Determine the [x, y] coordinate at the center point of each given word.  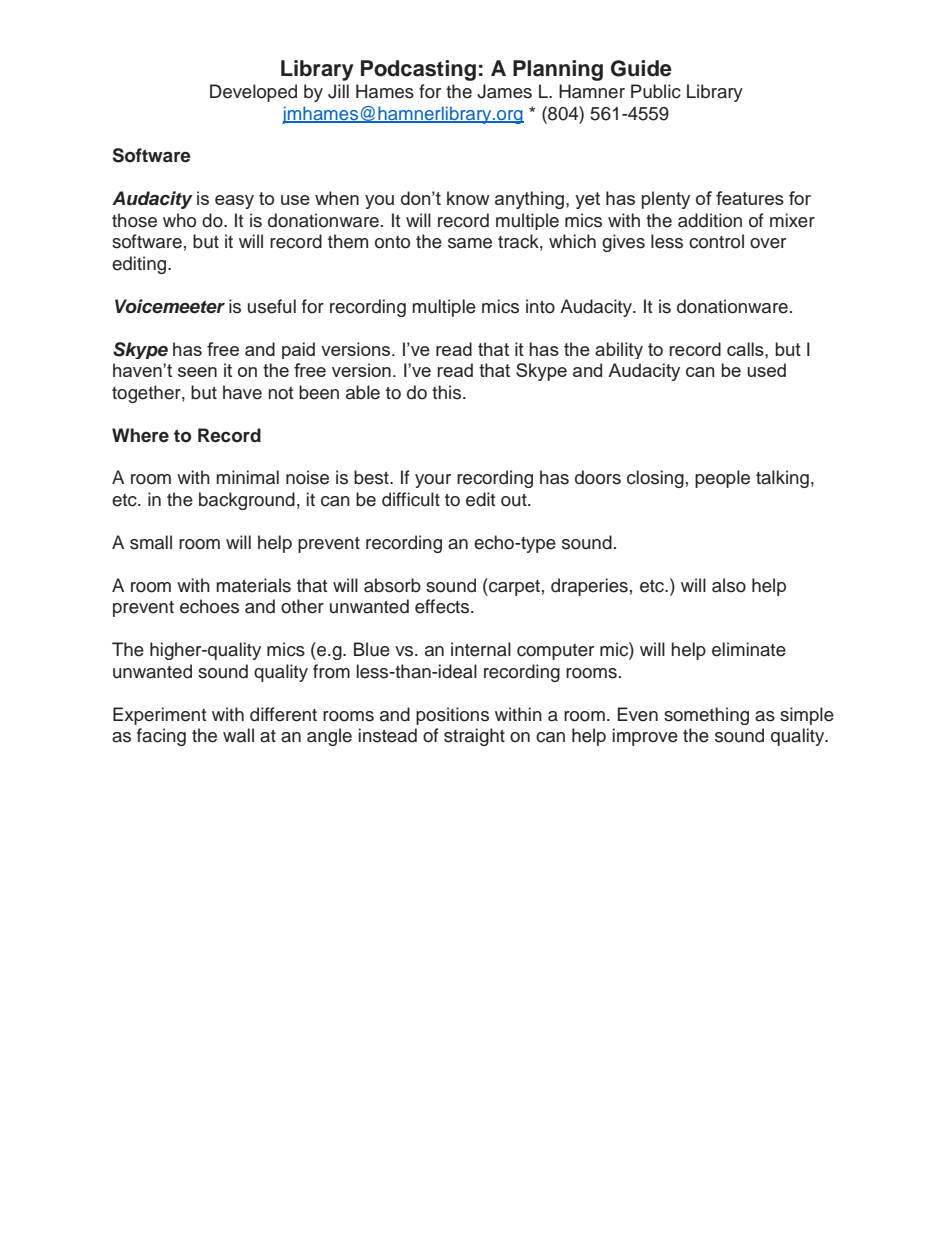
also [729, 585]
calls [746, 349]
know [468, 198]
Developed [253, 93]
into [540, 306]
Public [656, 91]
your [433, 481]
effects [443, 606]
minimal [247, 477]
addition [710, 220]
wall [238, 735]
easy [234, 202]
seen [197, 372]
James [504, 91]
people [722, 479]
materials [253, 585]
